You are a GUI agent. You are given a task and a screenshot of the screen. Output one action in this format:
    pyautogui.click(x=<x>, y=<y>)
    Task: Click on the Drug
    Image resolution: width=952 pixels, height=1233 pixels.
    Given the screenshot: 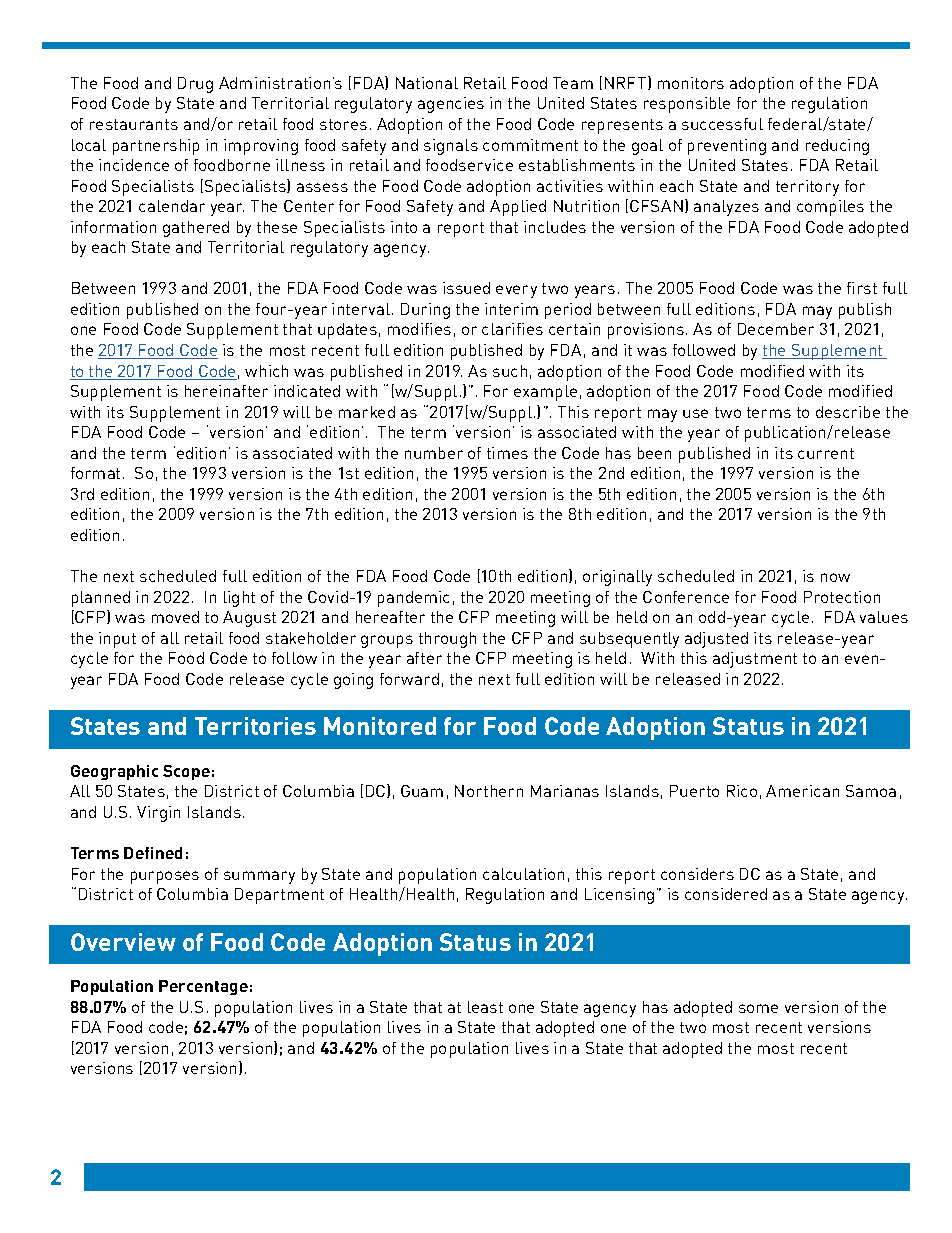 What is the action you would take?
    pyautogui.click(x=195, y=85)
